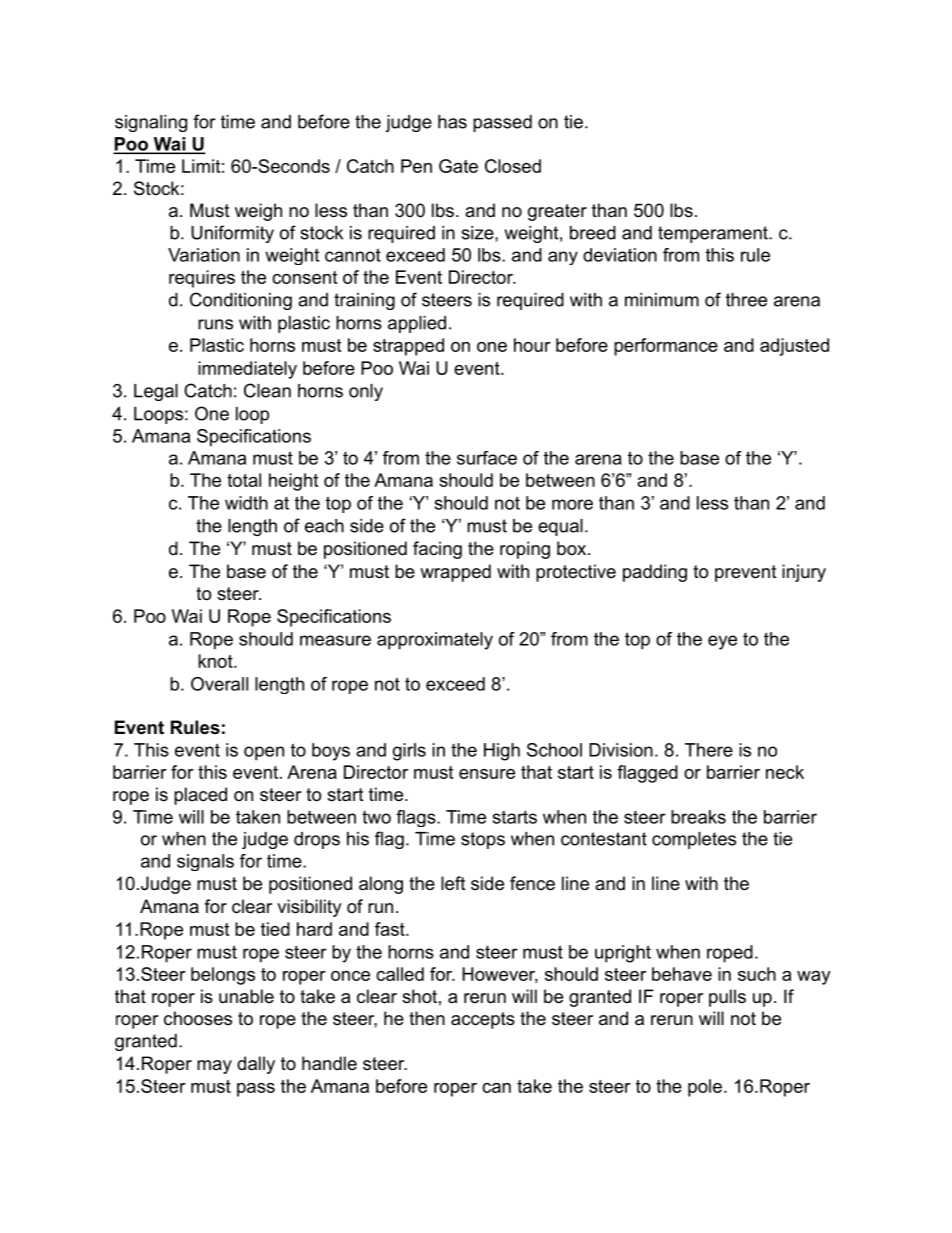 The width and height of the document is (952, 1233). I want to click on temperament, so click(714, 234).
